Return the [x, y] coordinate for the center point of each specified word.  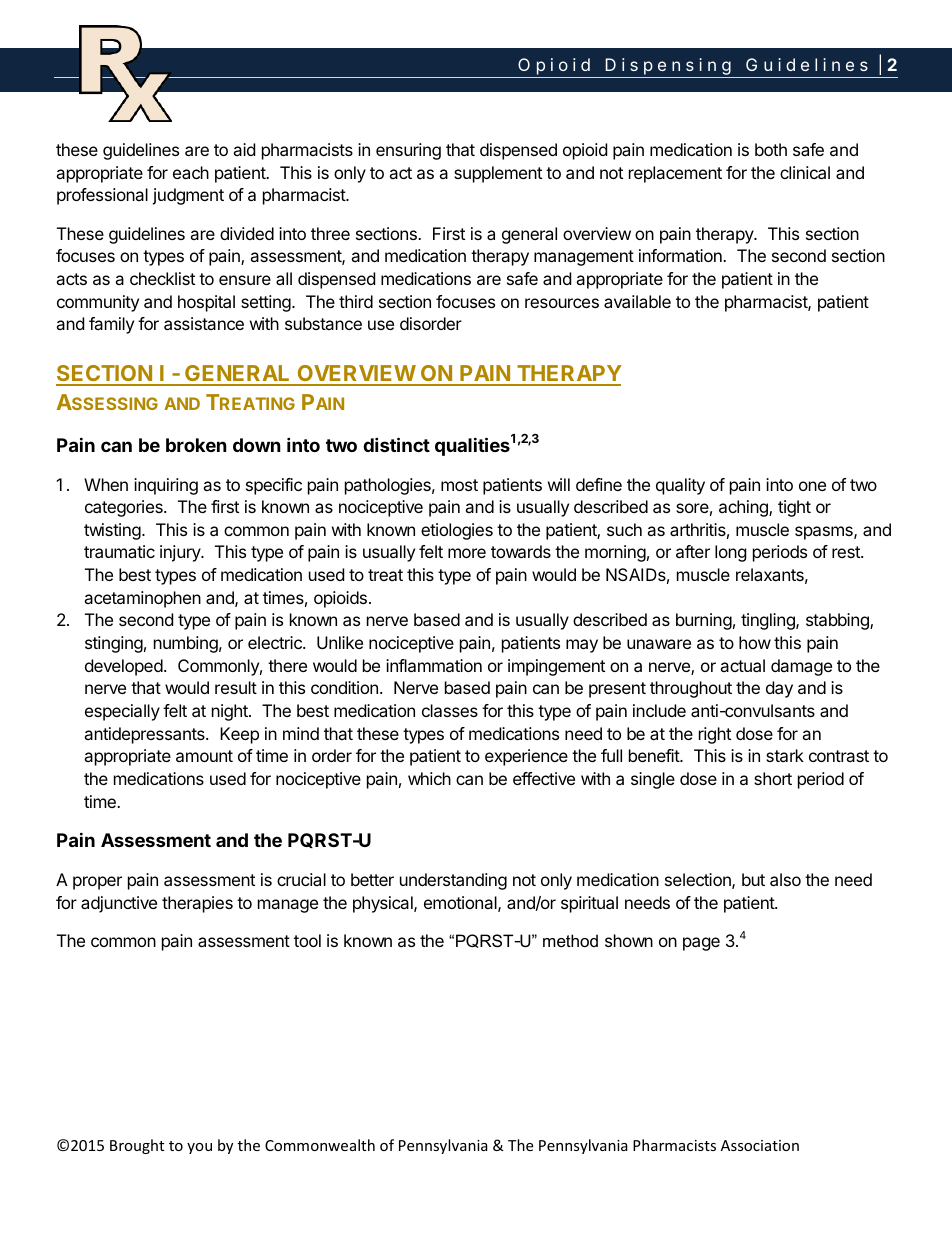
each [191, 172]
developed [124, 667]
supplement [498, 174]
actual [742, 665]
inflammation [434, 665]
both [771, 149]
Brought [137, 1146]
